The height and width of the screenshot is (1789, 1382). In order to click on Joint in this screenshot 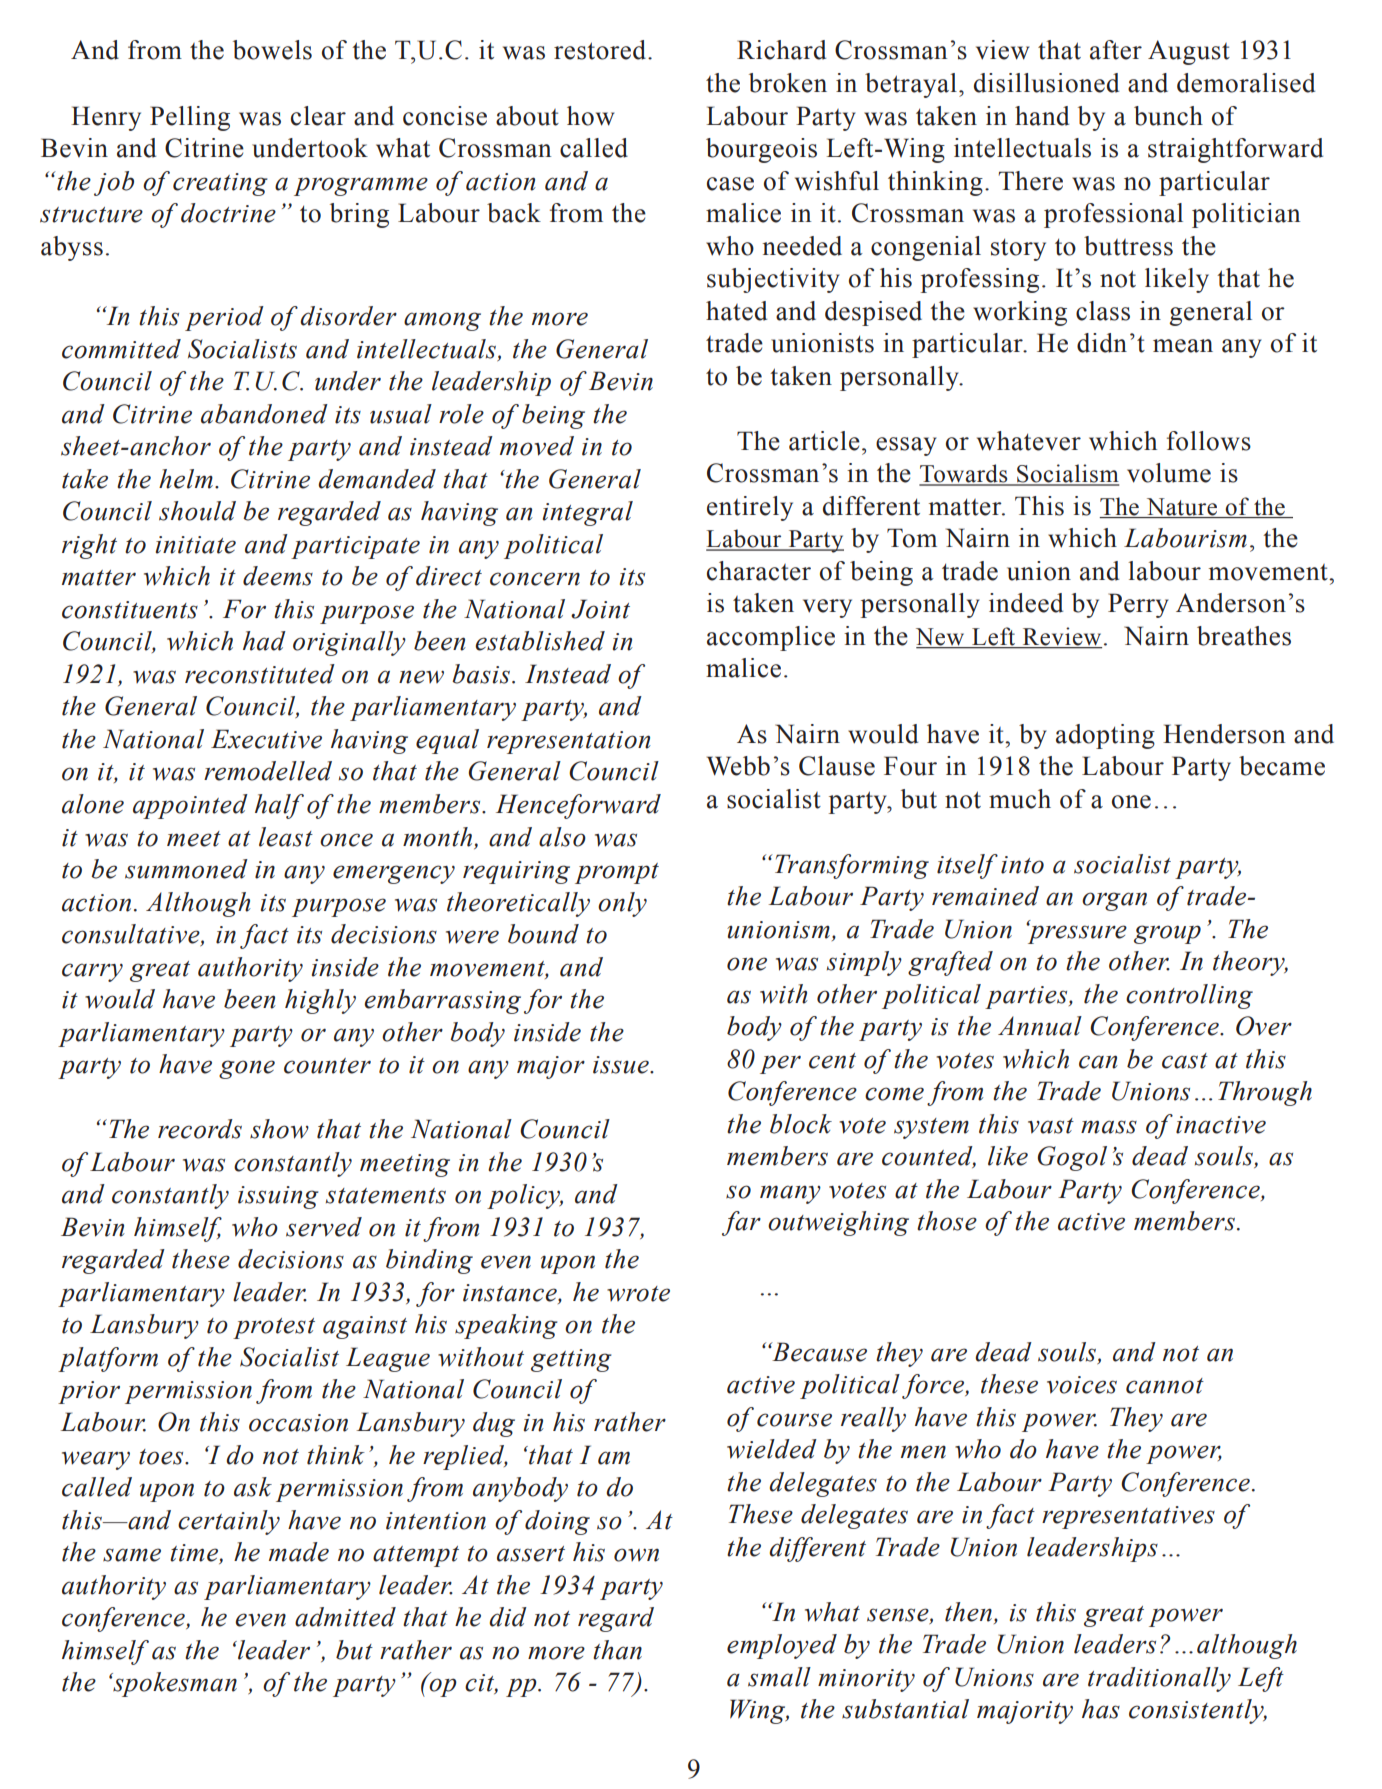, I will do `click(600, 609)`.
